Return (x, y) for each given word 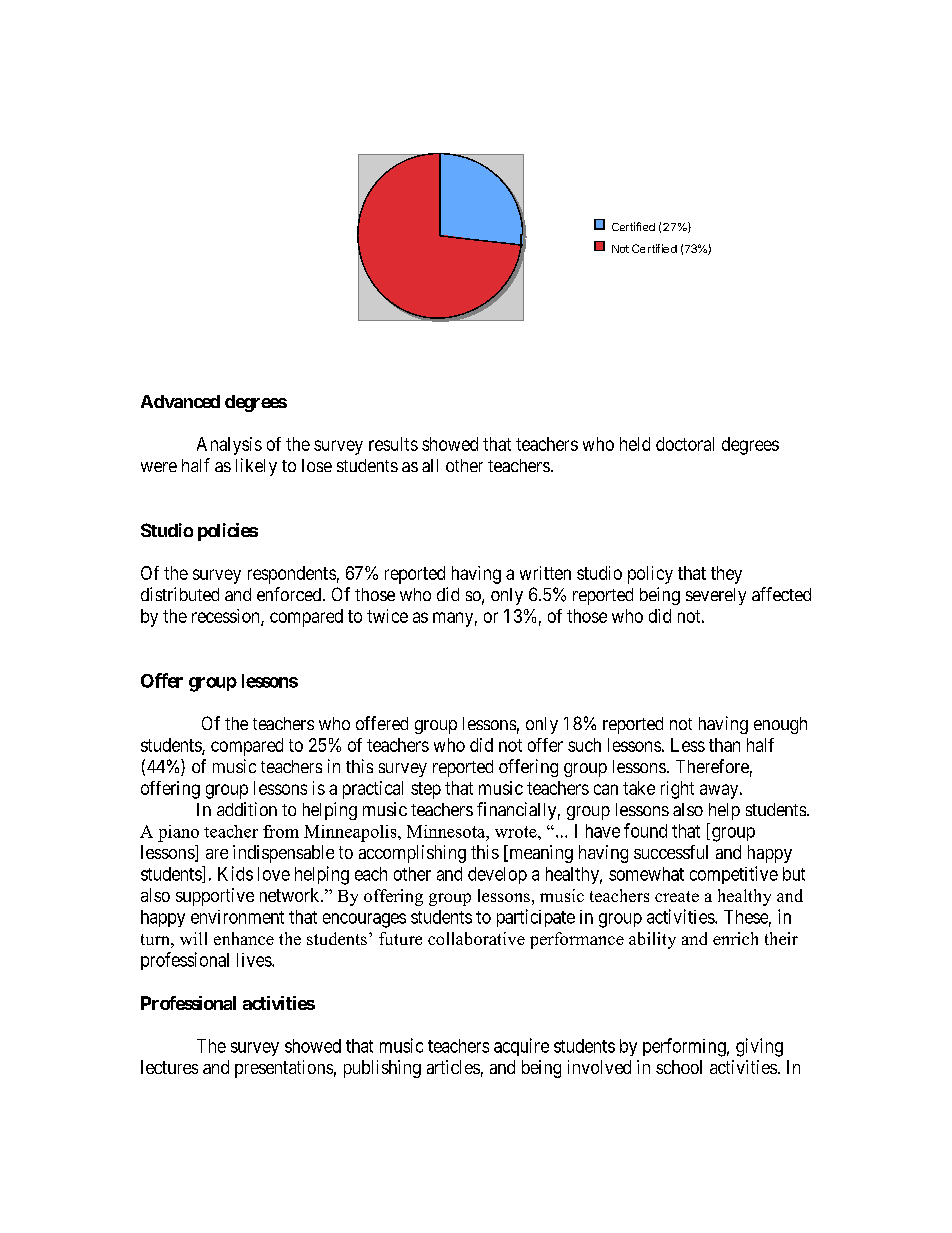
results (393, 444)
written (545, 573)
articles (453, 1067)
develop (497, 875)
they (726, 575)
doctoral (685, 444)
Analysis (229, 446)
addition (247, 809)
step (426, 790)
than (724, 745)
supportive (215, 897)
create (677, 896)
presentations (284, 1069)
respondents (292, 575)
